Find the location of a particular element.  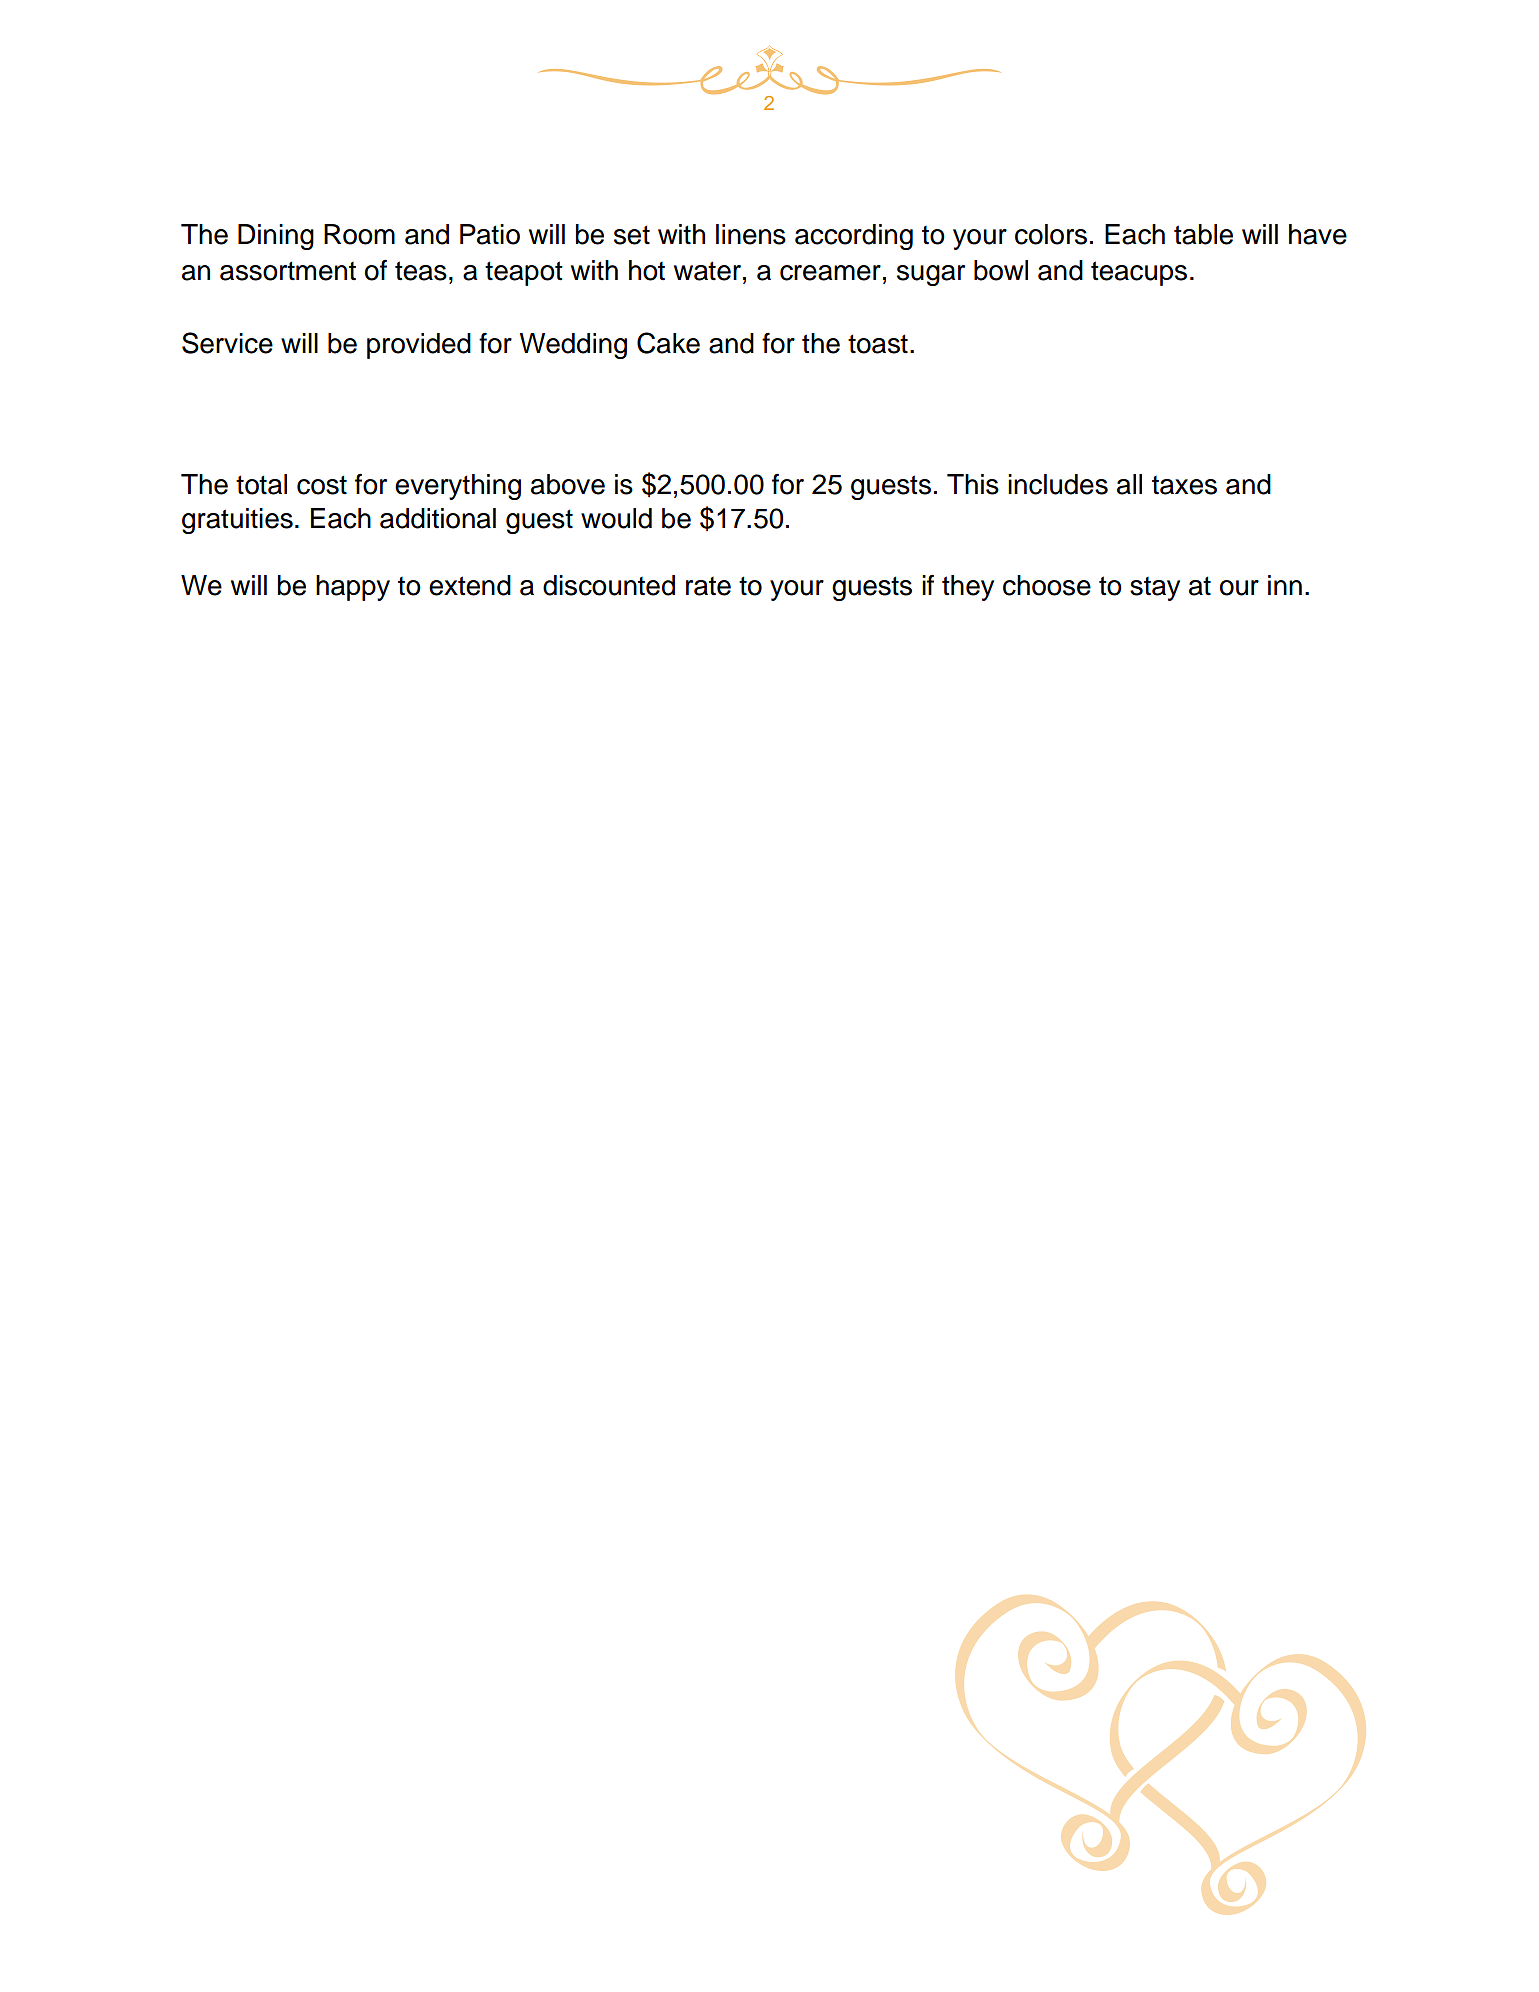

table is located at coordinates (1203, 234).
